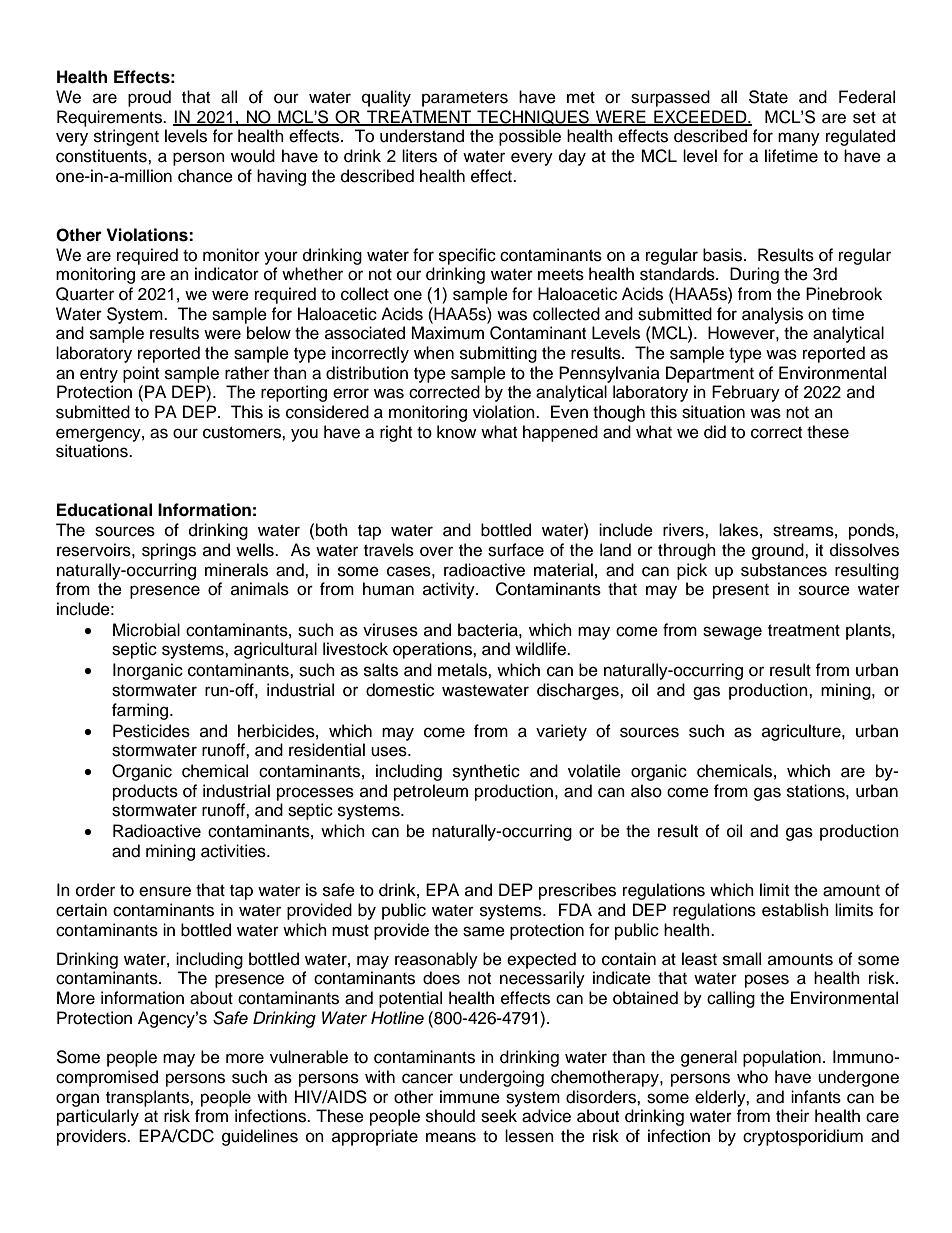 Image resolution: width=952 pixels, height=1233 pixels. I want to click on parameters, so click(465, 99).
